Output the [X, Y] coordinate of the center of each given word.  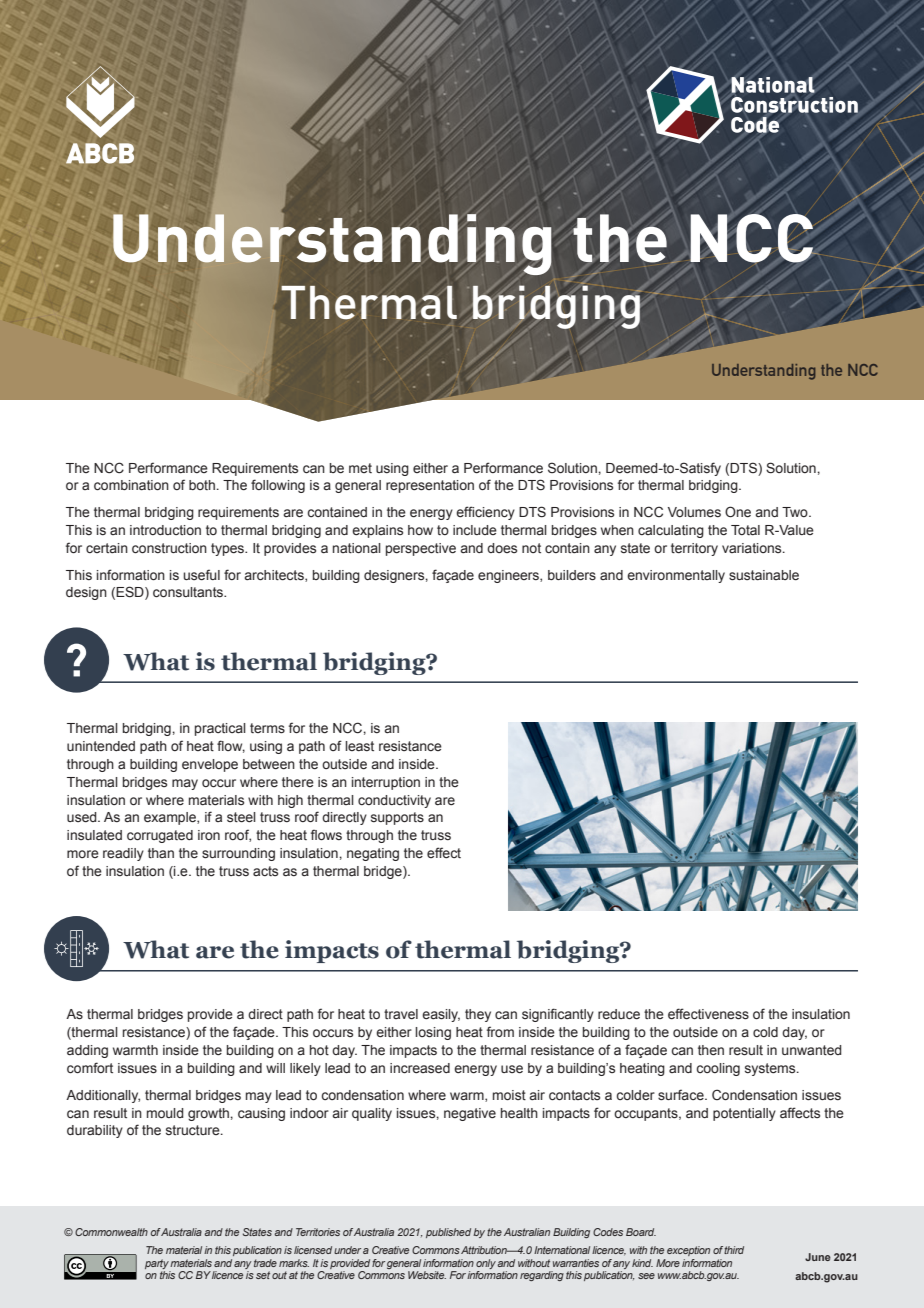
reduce [619, 1014]
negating [373, 854]
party [157, 1264]
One [738, 512]
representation [430, 486]
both [202, 485]
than [161, 853]
